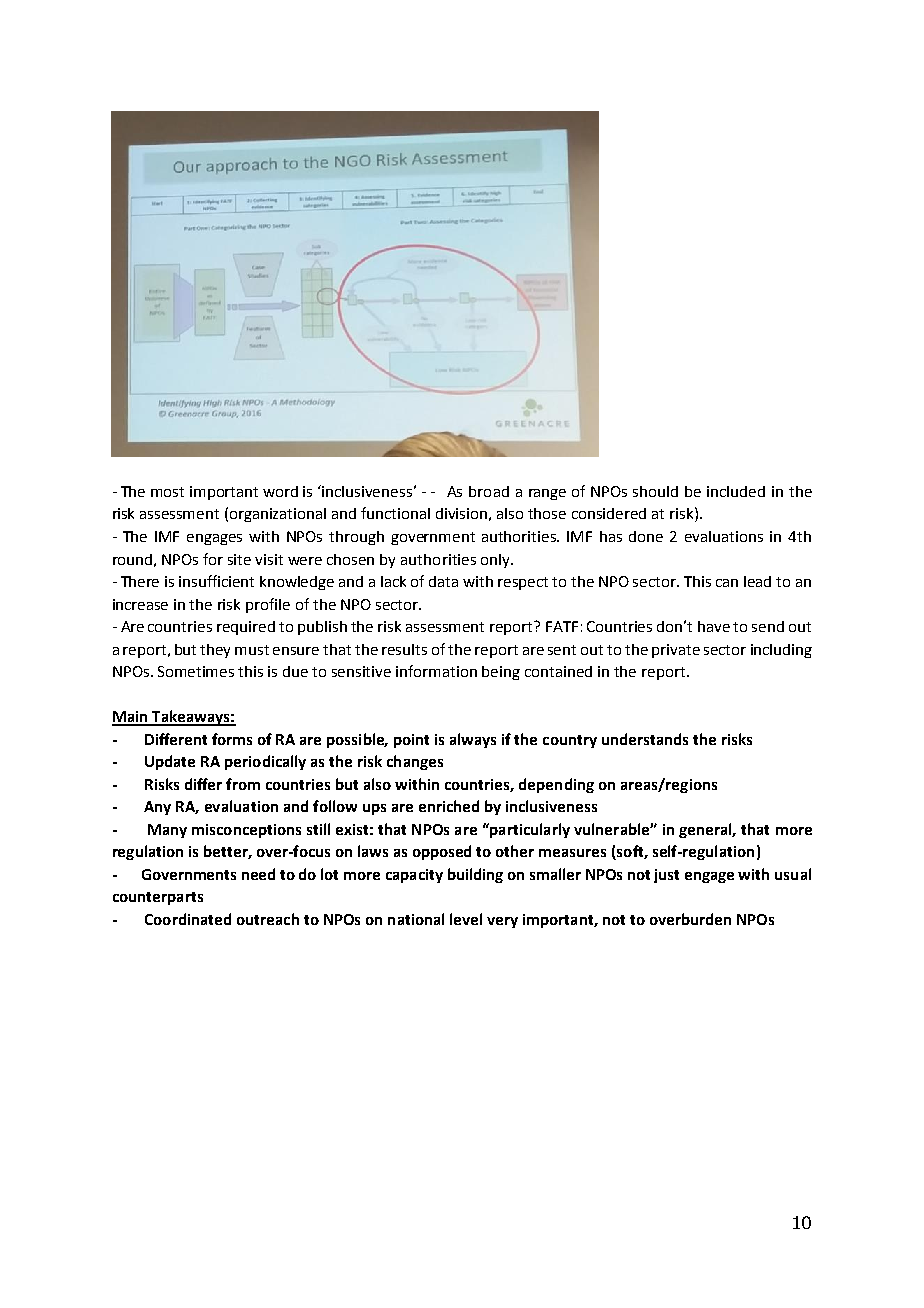 This page has width=924, height=1308. What do you see at coordinates (167, 492) in the page?
I see `most` at bounding box center [167, 492].
